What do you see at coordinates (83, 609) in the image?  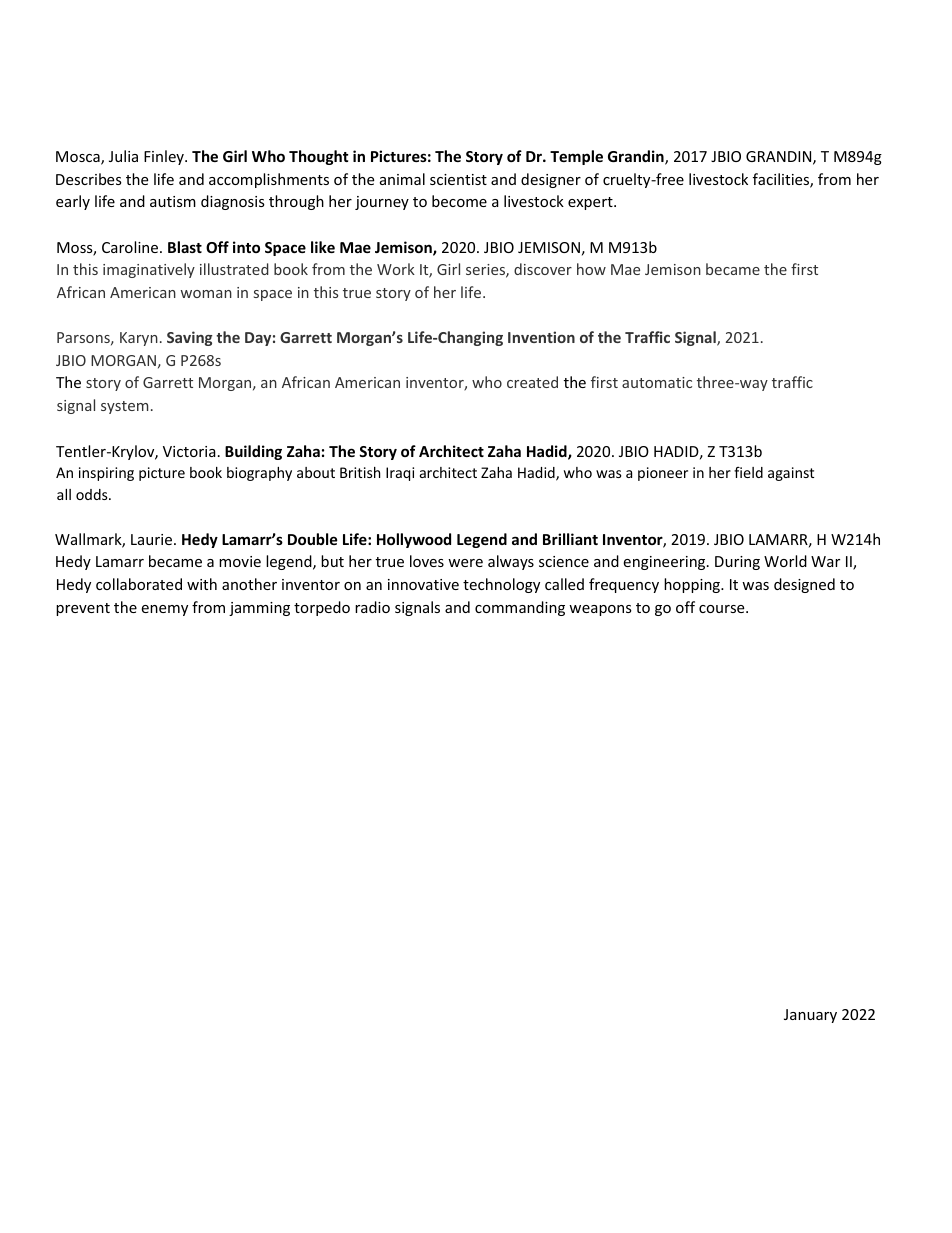 I see `prevent` at bounding box center [83, 609].
